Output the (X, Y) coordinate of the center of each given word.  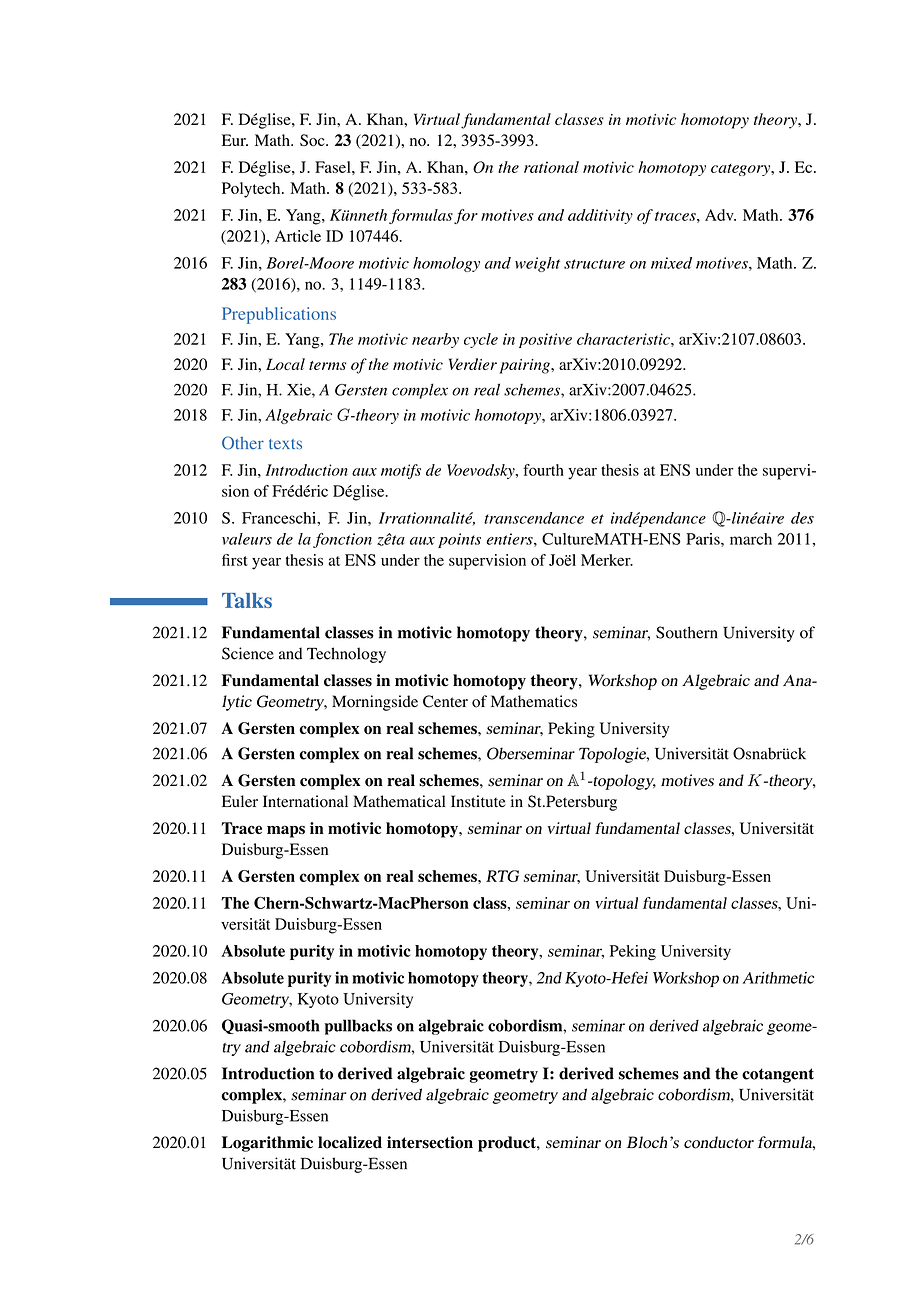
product (508, 1144)
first (235, 560)
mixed (671, 263)
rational (551, 167)
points (459, 540)
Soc (313, 140)
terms (327, 365)
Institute (478, 801)
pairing (526, 366)
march (751, 539)
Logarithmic (267, 1144)
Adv (720, 215)
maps (286, 831)
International (305, 801)
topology (623, 782)
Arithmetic (778, 978)
